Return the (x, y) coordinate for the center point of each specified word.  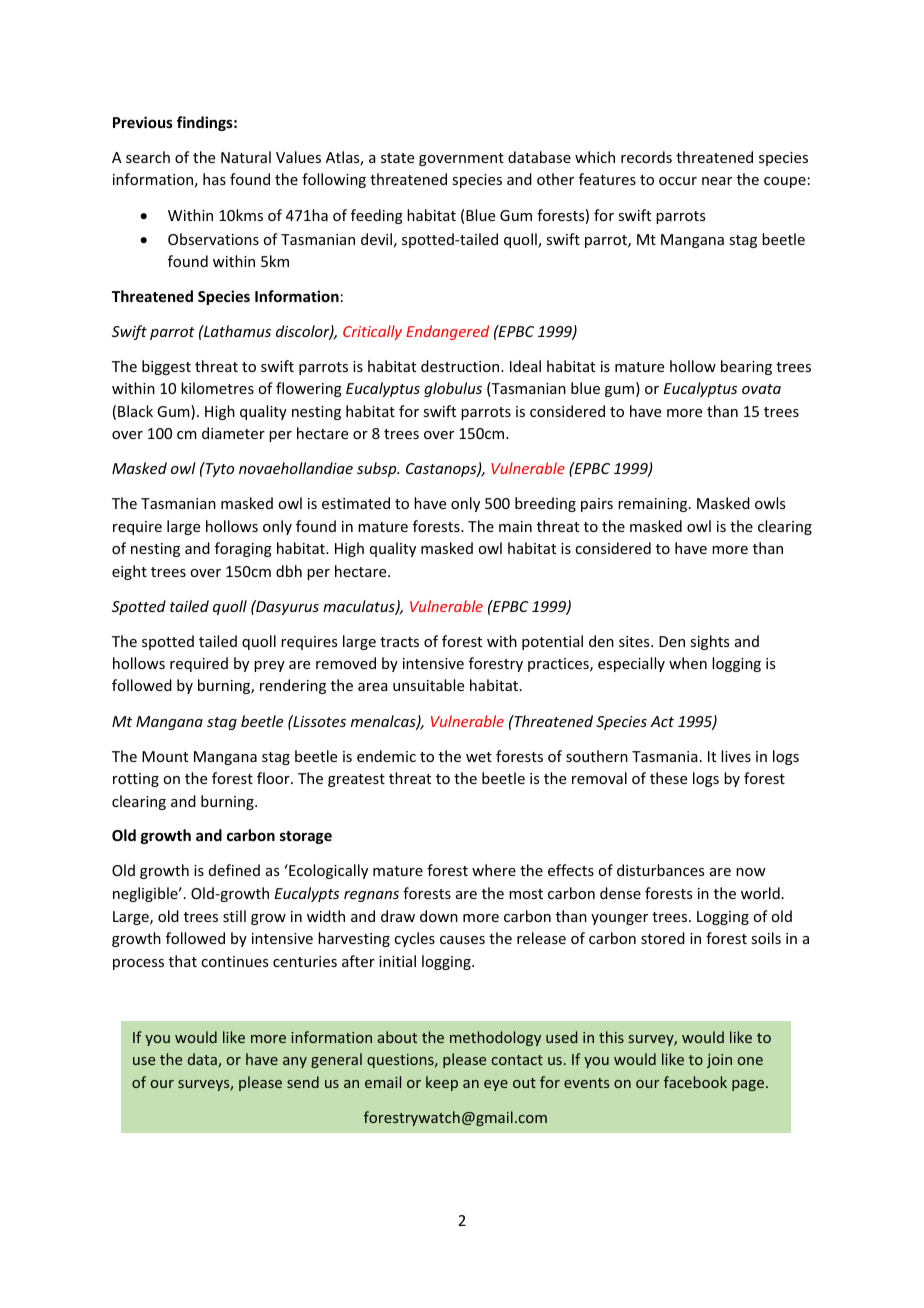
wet (479, 757)
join (719, 1061)
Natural (246, 157)
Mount (165, 756)
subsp (378, 469)
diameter (233, 433)
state (397, 158)
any (295, 1062)
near (717, 181)
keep (442, 1083)
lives (736, 756)
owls (770, 503)
